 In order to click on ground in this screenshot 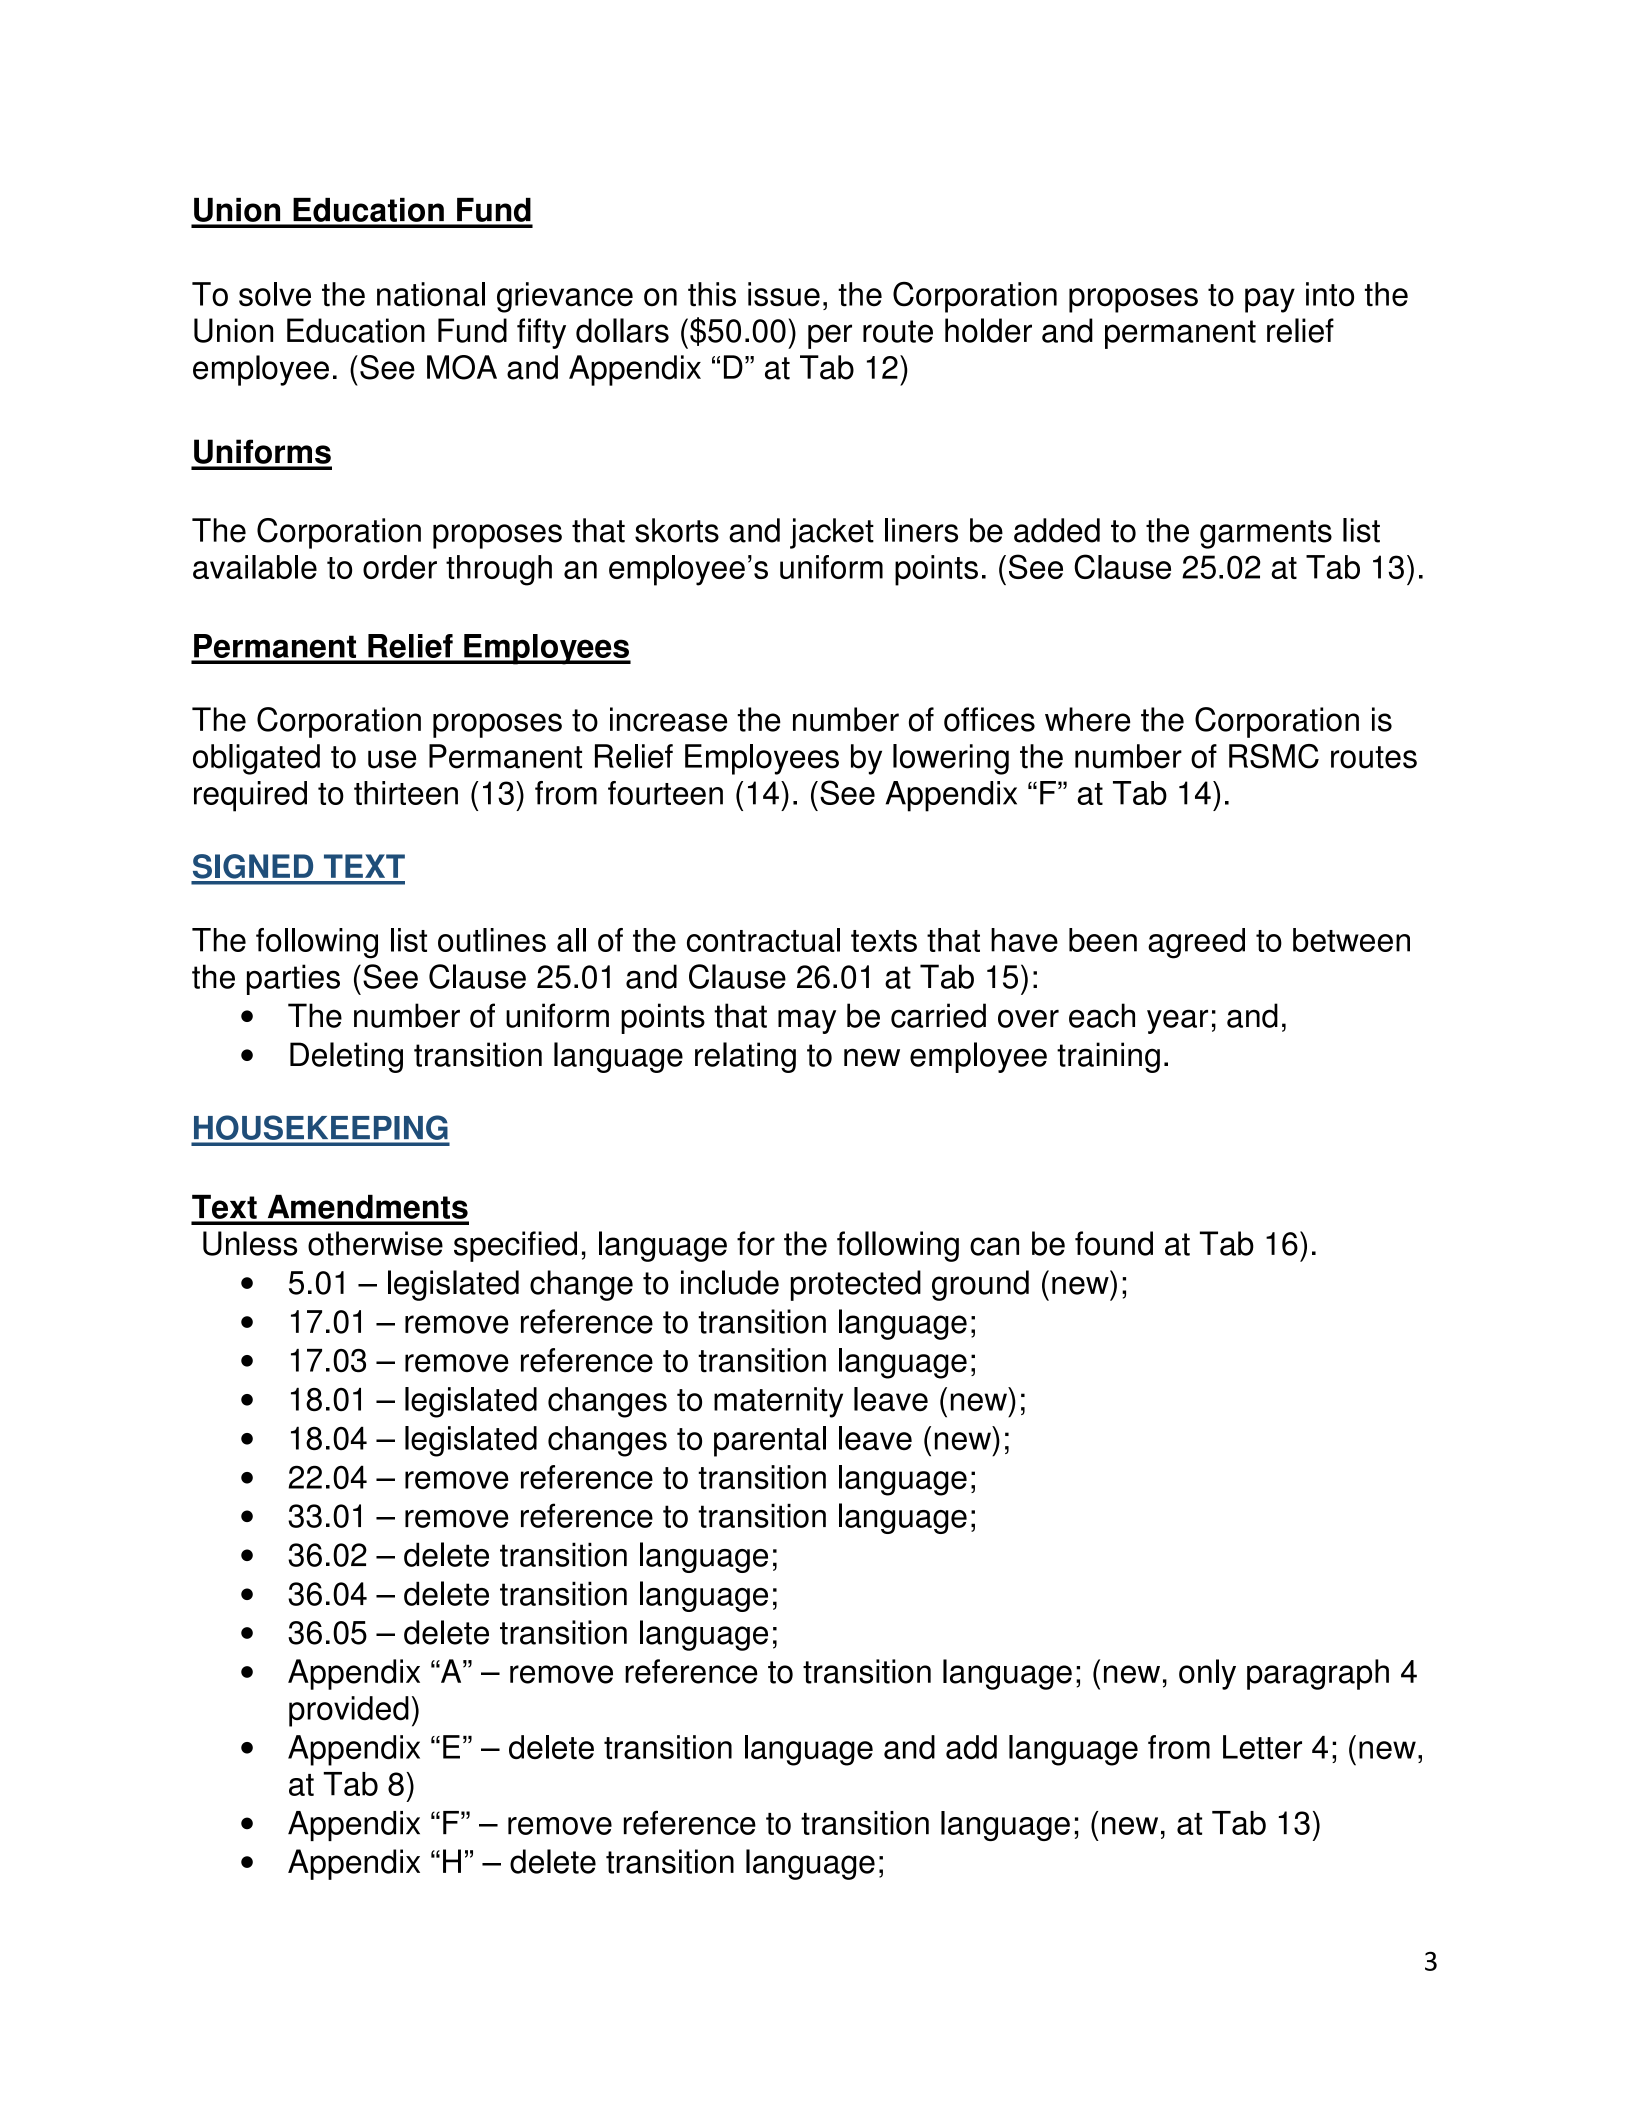, I will do `click(980, 1285)`.
